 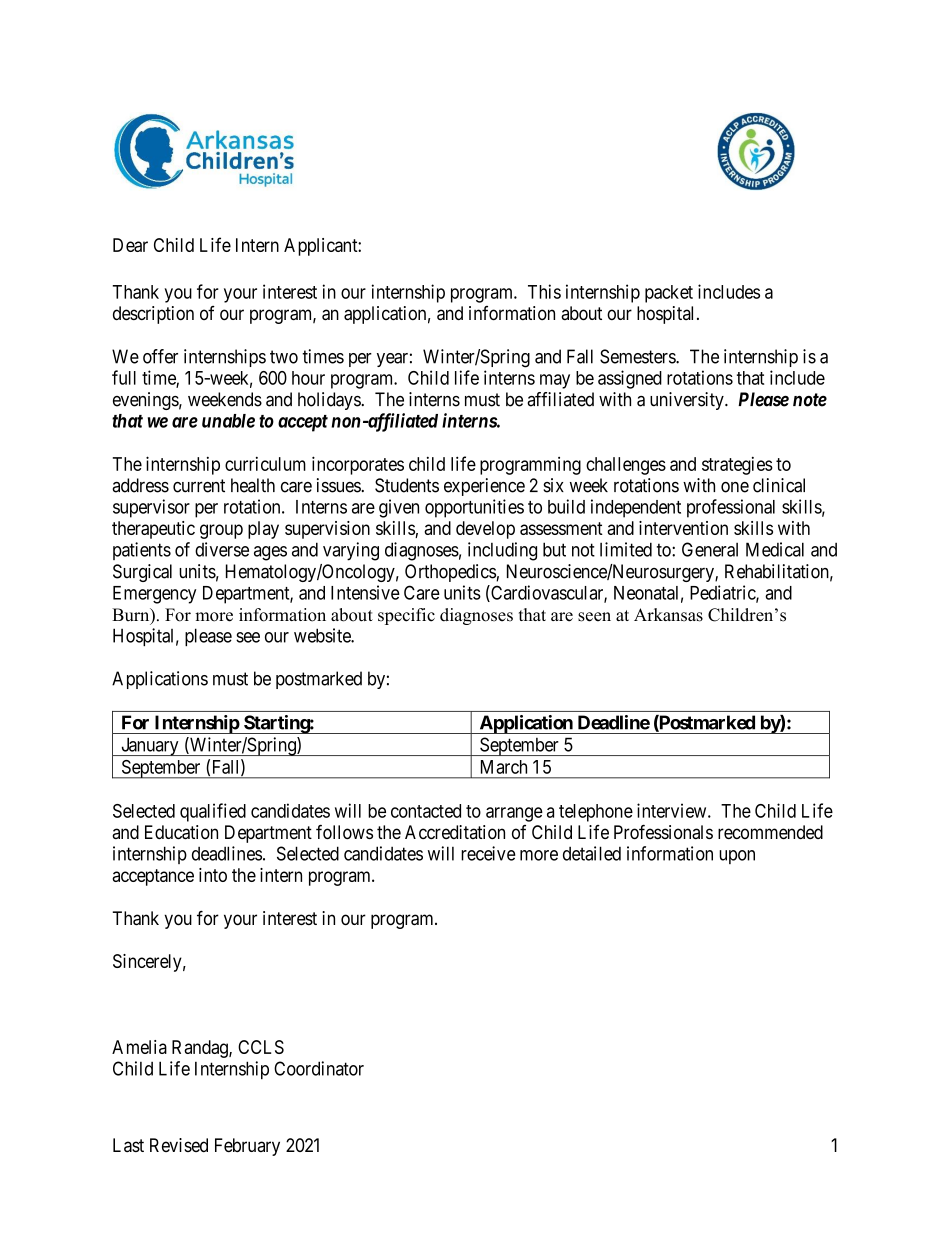 What do you see at coordinates (544, 291) in the screenshot?
I see `This` at bounding box center [544, 291].
